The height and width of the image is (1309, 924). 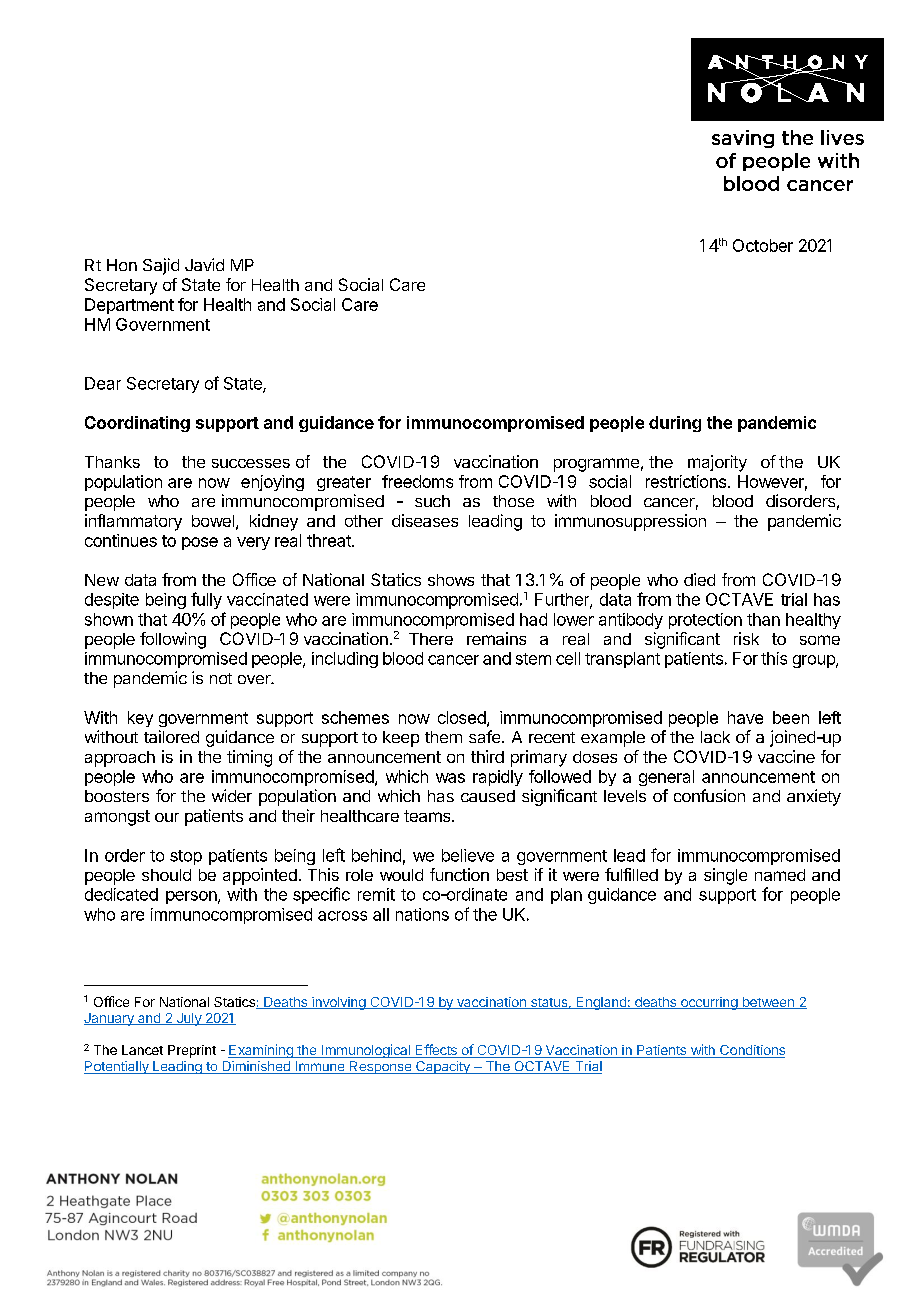 I want to click on October, so click(x=763, y=245).
